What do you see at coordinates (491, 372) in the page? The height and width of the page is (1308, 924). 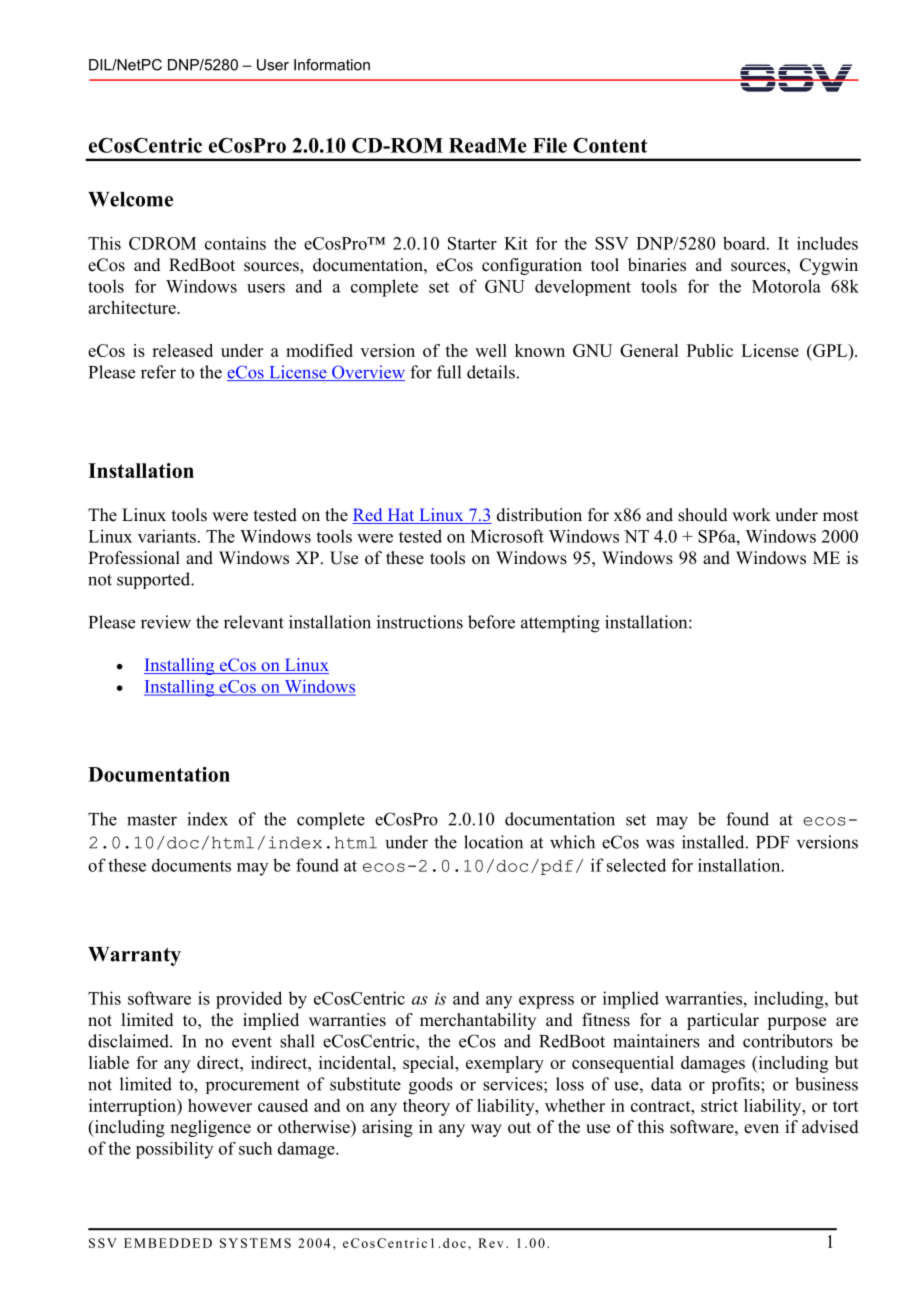 I see `details` at bounding box center [491, 372].
